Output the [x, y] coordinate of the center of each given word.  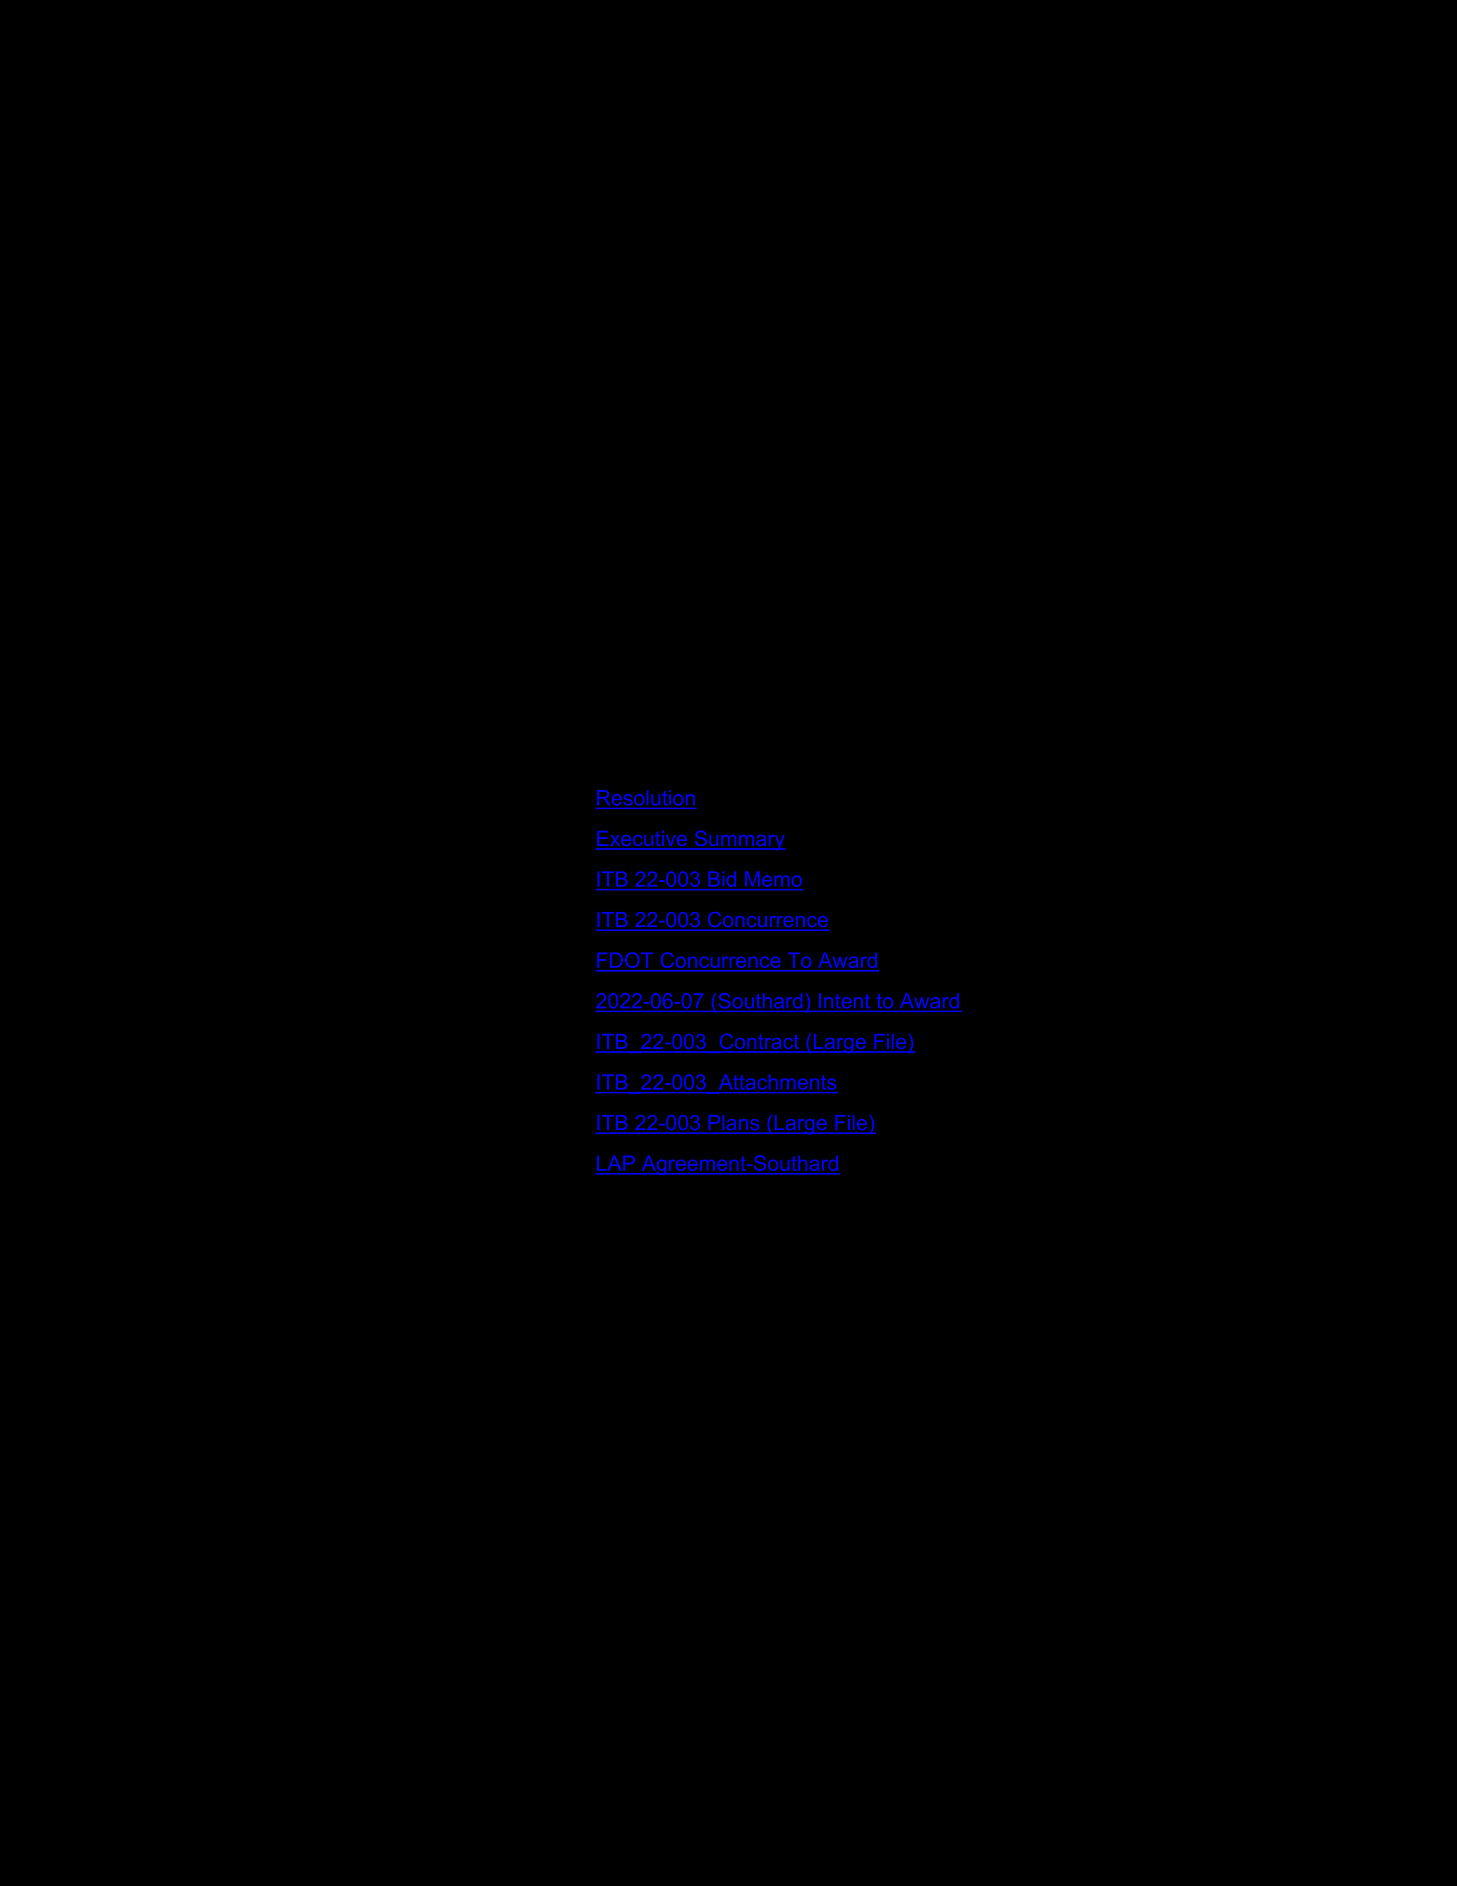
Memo [773, 879]
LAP [616, 1163]
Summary [738, 840]
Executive [642, 840]
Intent [844, 1000]
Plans [734, 1122]
